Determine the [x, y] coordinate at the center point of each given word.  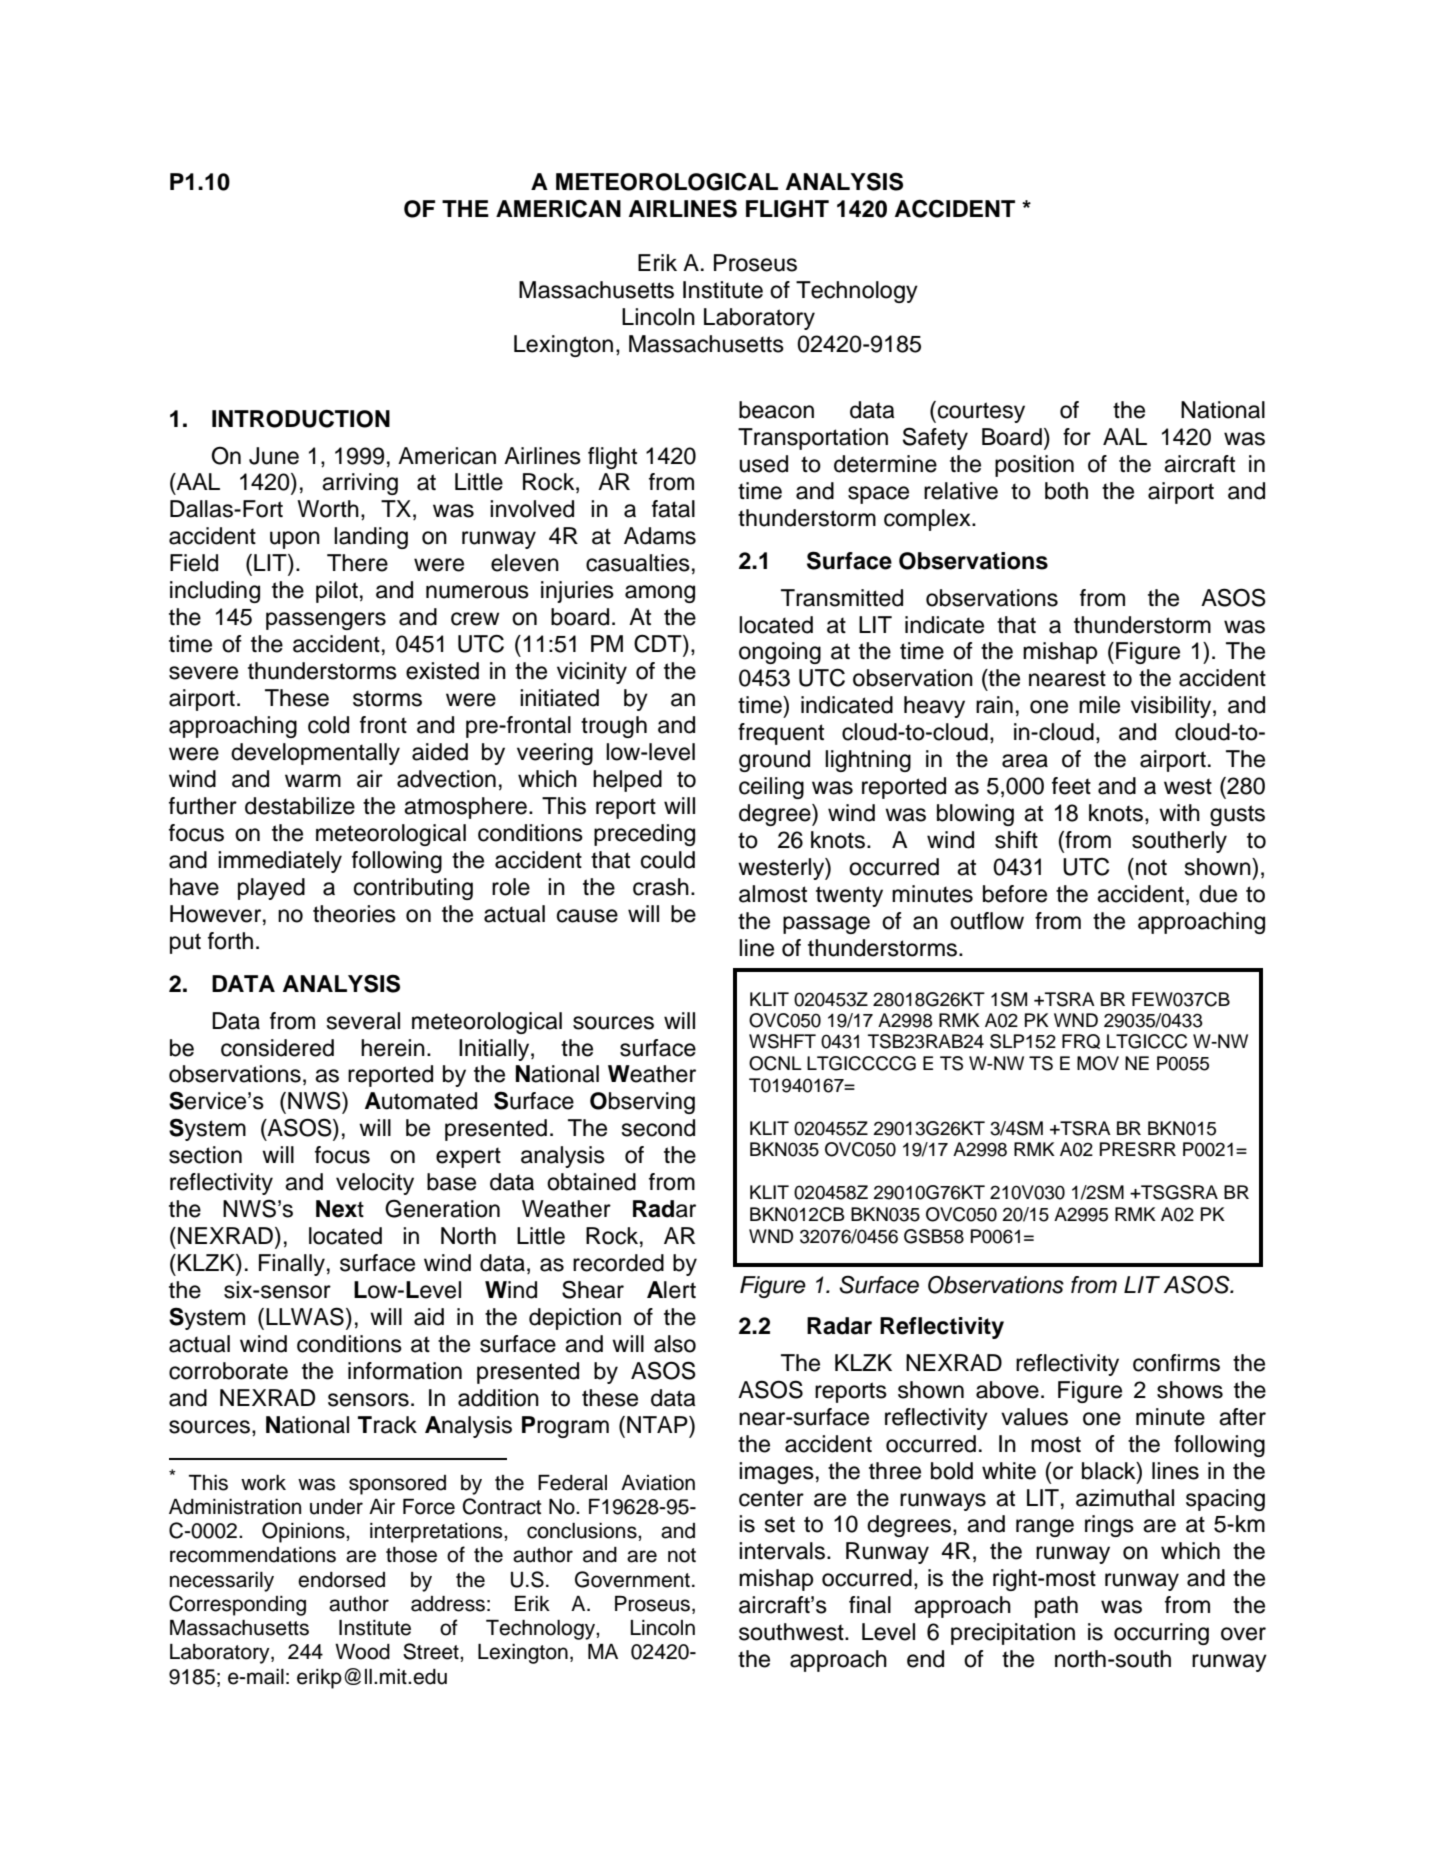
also [675, 1344]
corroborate [228, 1371]
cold [328, 725]
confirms [1176, 1363]
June [274, 456]
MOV [1098, 1063]
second [658, 1128]
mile [1099, 705]
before [1015, 894]
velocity [375, 1184]
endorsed [341, 1580]
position [1034, 466]
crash [661, 887]
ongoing [780, 653]
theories [354, 914]
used [763, 464]
